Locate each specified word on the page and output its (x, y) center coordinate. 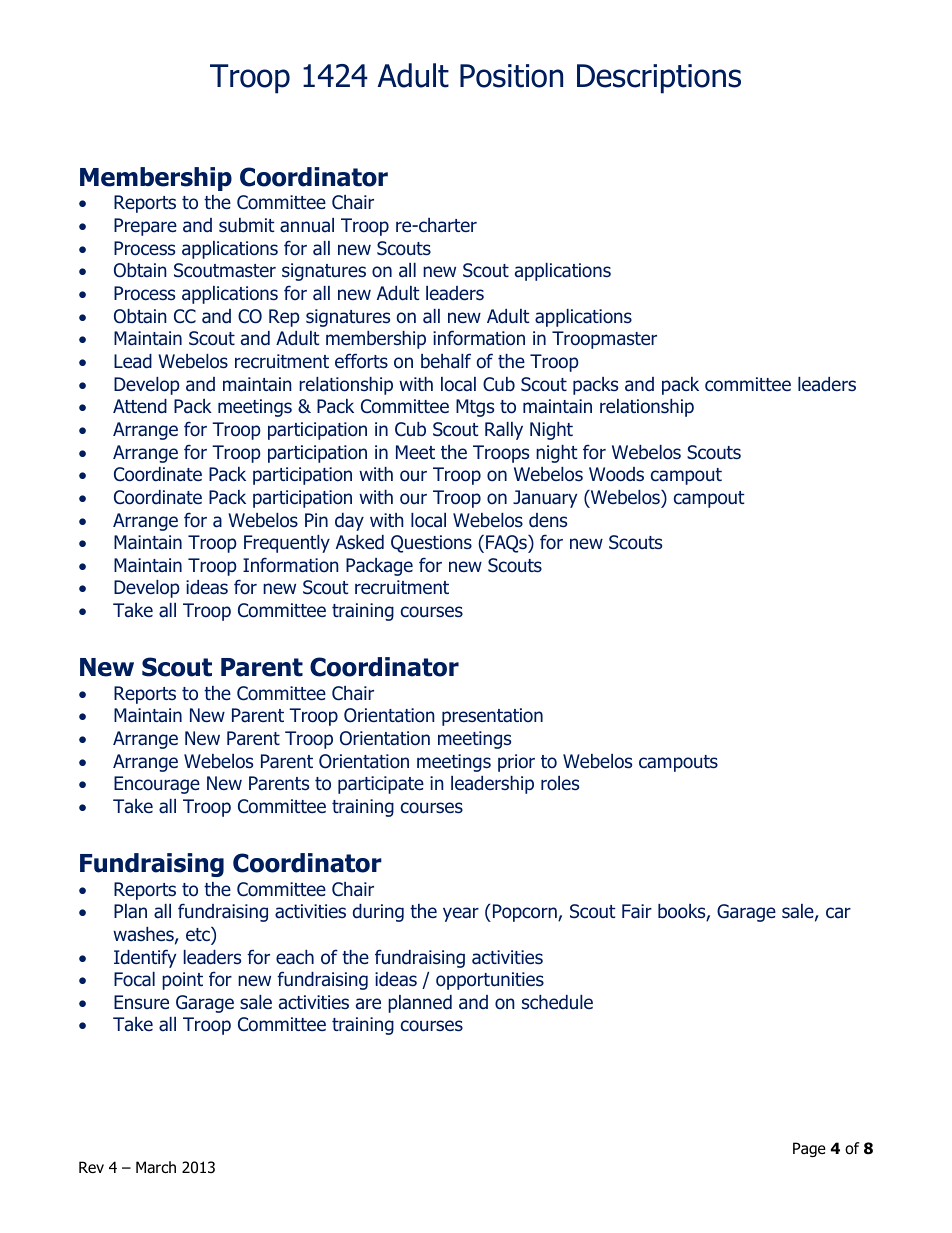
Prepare (145, 227)
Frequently (287, 544)
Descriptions (659, 79)
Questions (431, 544)
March (156, 1167)
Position (511, 76)
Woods (616, 474)
